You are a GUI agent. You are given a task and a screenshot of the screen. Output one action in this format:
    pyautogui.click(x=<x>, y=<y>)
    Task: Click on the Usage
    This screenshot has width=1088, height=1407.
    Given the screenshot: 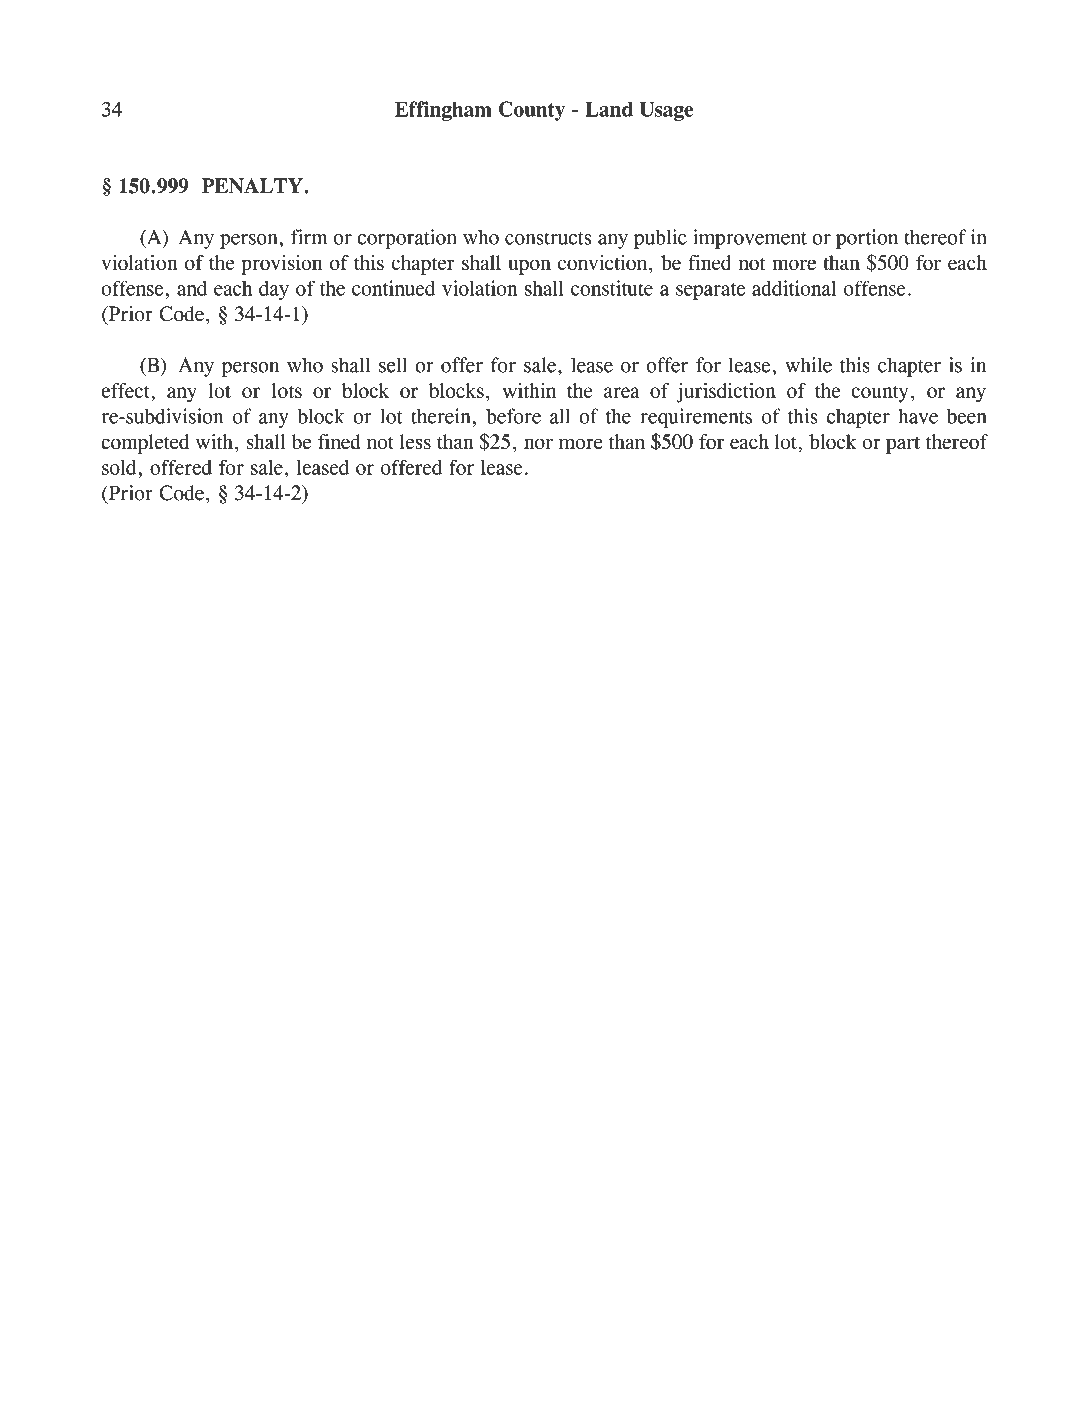 What is the action you would take?
    pyautogui.click(x=666, y=111)
